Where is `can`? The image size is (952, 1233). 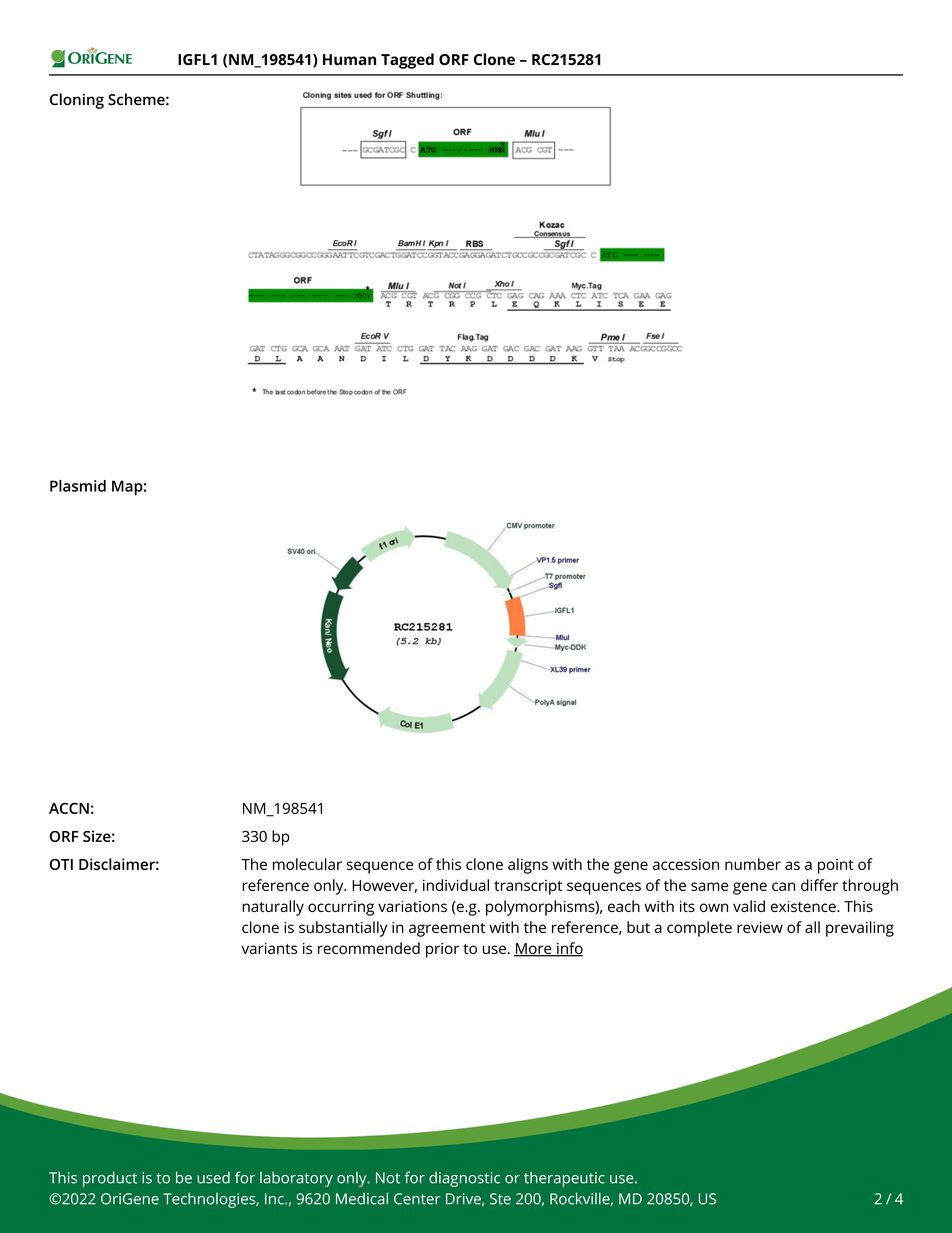 can is located at coordinates (783, 886).
